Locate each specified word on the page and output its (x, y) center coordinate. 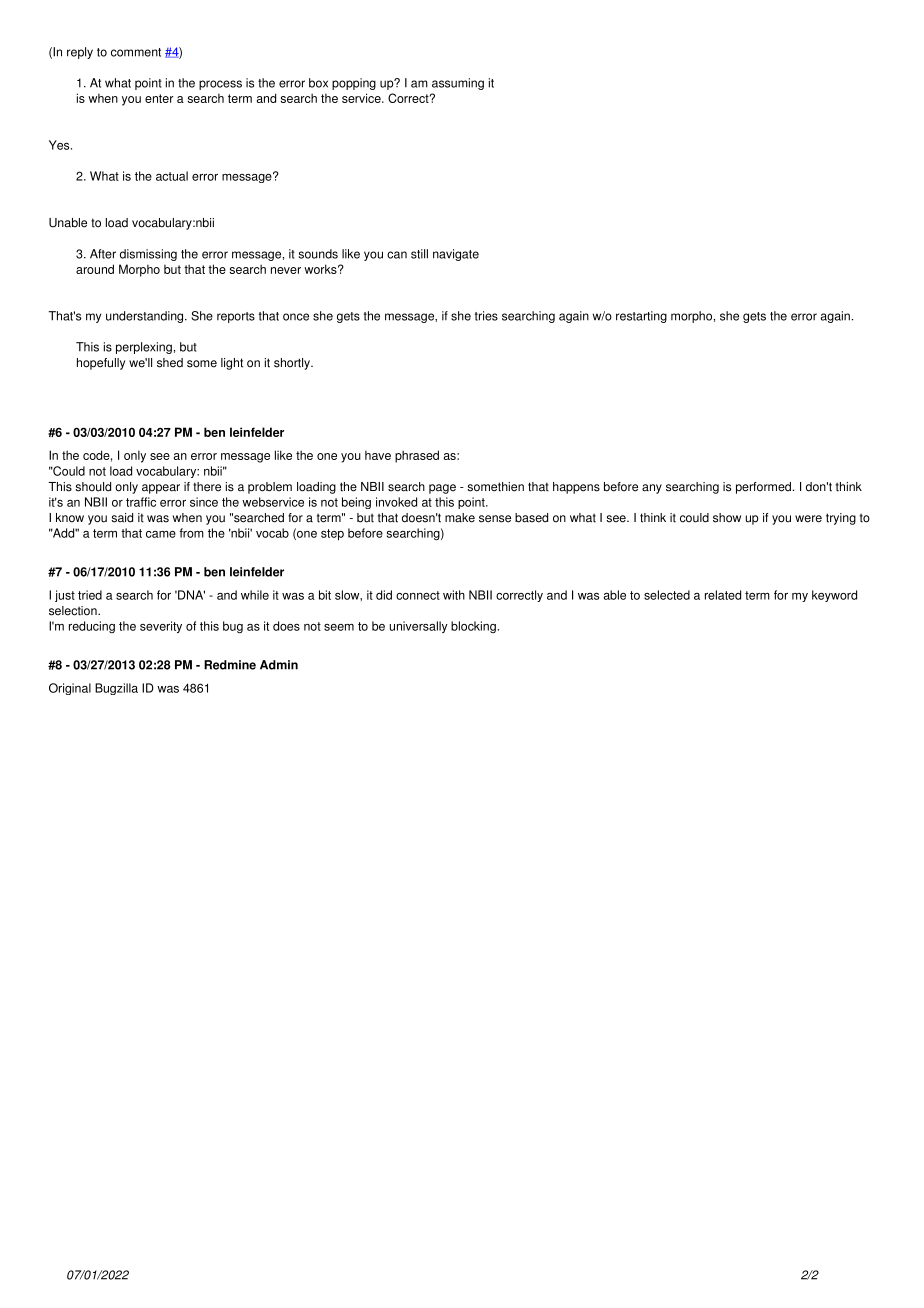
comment (136, 52)
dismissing (148, 255)
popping (354, 84)
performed (763, 488)
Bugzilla (116, 689)
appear (161, 489)
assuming (458, 84)
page (442, 489)
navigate (456, 255)
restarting (641, 317)
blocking (473, 627)
